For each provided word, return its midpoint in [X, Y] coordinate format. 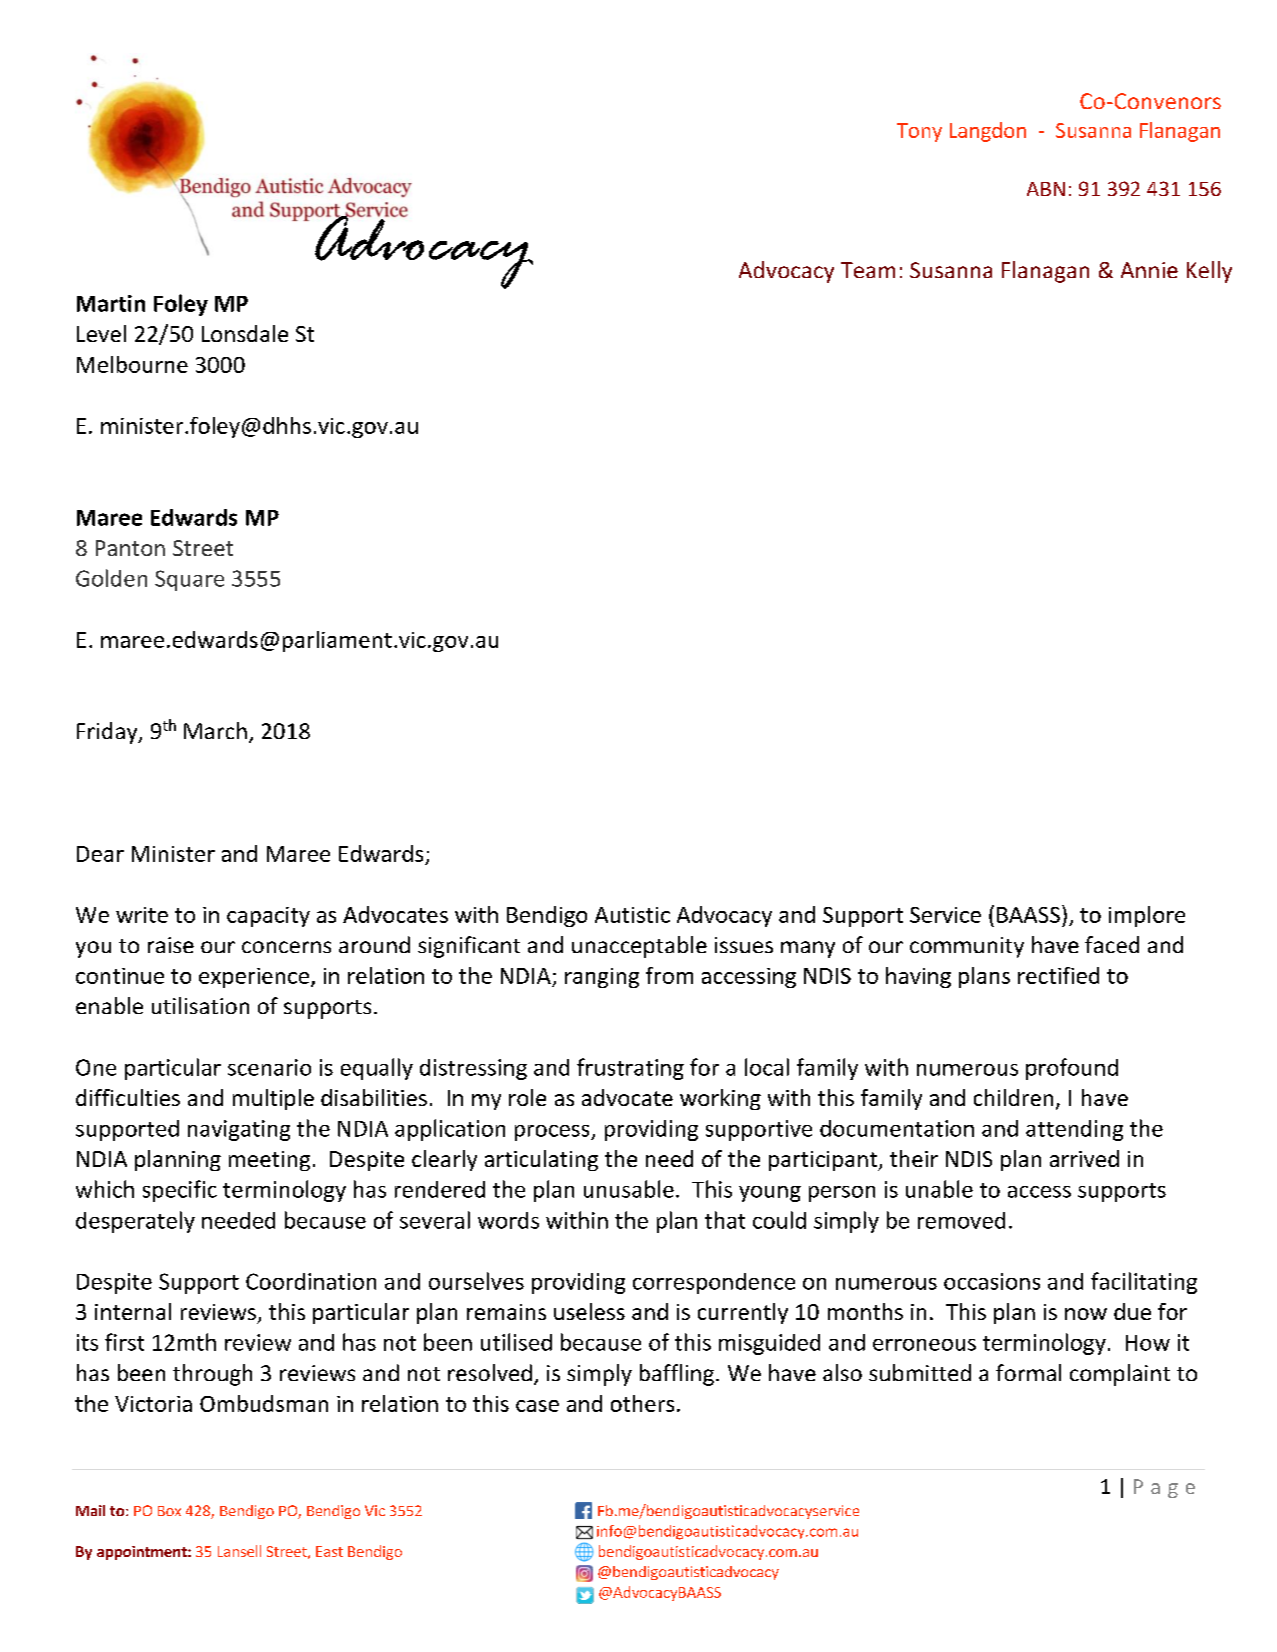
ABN [1046, 189]
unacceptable [639, 947]
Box [169, 1511]
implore [1147, 916]
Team [868, 270]
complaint [1120, 1375]
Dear [100, 854]
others [642, 1403]
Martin [111, 303]
